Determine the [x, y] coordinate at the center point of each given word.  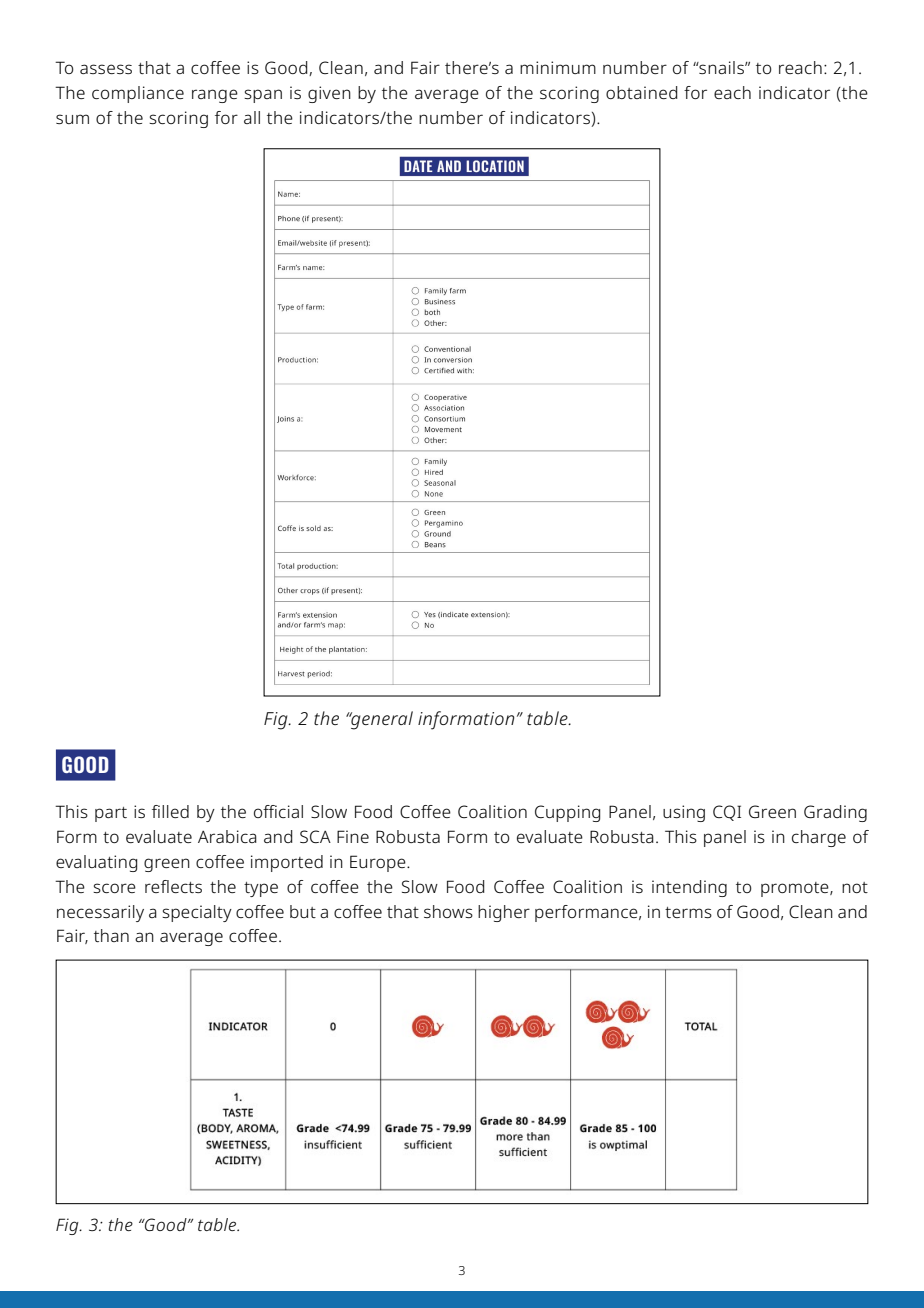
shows [448, 911]
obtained [642, 92]
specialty [197, 913]
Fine [353, 836]
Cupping [567, 813]
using [684, 813]
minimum [558, 67]
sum [72, 119]
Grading [835, 813]
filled [170, 811]
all [252, 117]
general [381, 720]
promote [796, 889]
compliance [138, 94]
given [329, 94]
